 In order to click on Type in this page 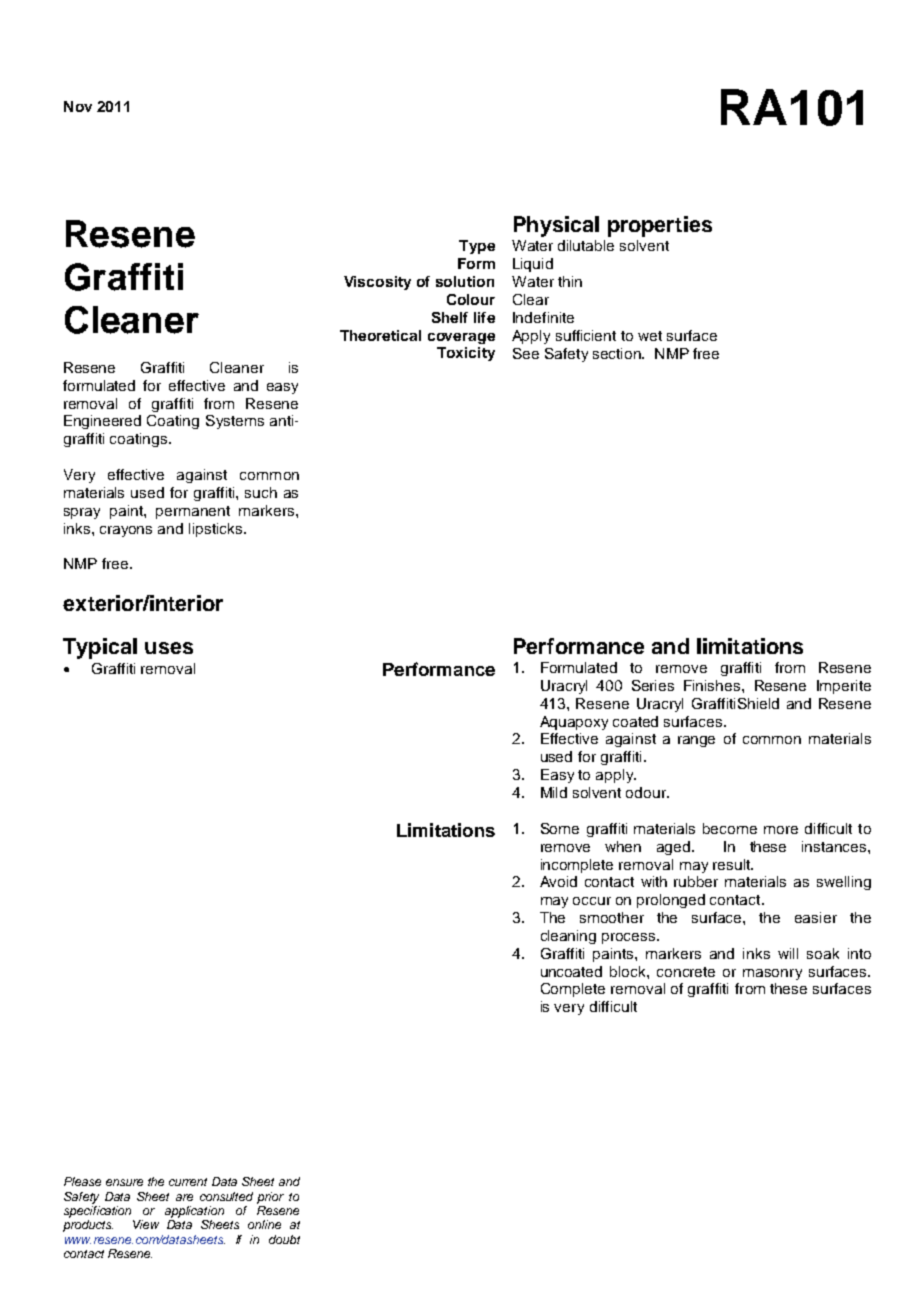, I will do `click(477, 247)`.
